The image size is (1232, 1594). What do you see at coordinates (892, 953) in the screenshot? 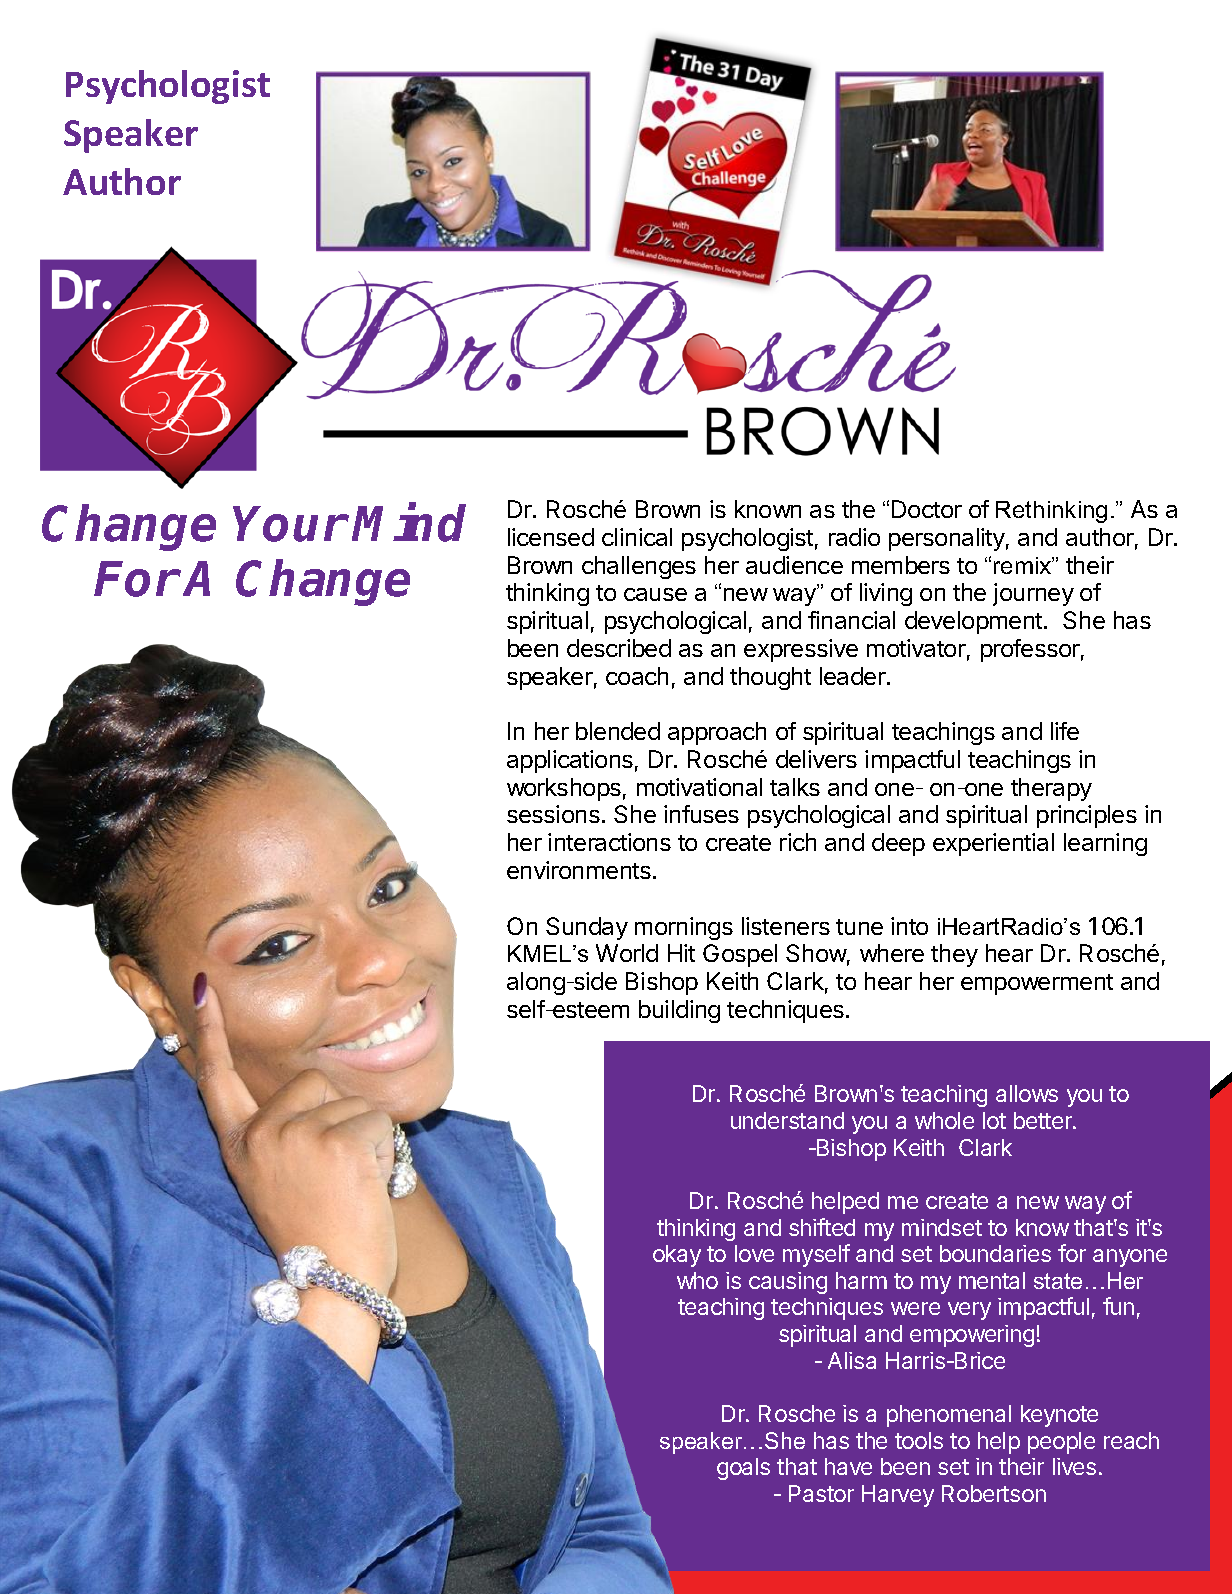
I see `where` at bounding box center [892, 953].
